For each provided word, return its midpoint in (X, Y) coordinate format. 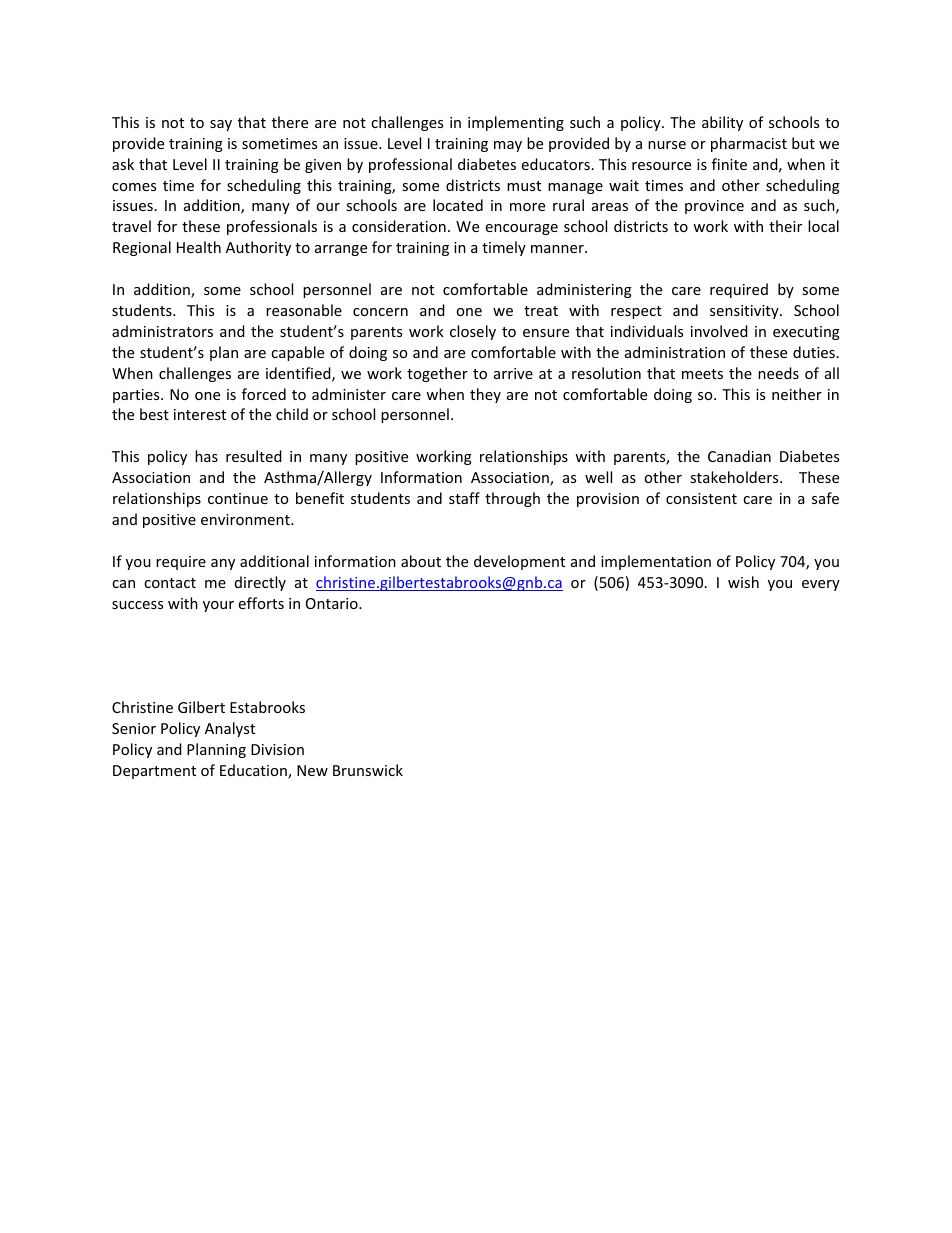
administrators (162, 331)
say (221, 125)
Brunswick (368, 770)
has (206, 456)
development (519, 562)
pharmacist (749, 144)
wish (743, 582)
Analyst (230, 729)
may (508, 146)
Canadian (739, 456)
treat (541, 311)
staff (464, 498)
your (218, 606)
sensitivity (745, 312)
